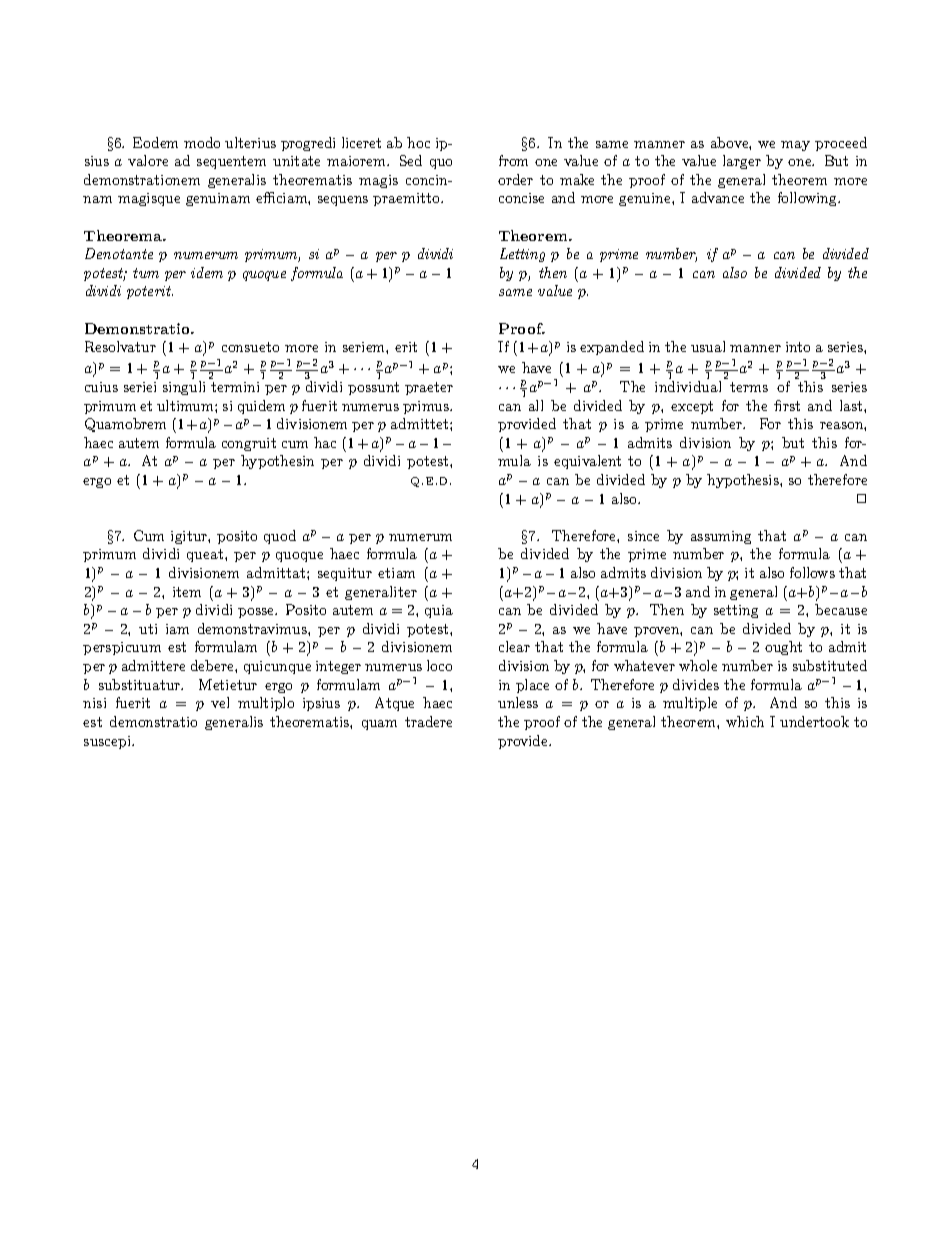 This page has height=1233, width=952. I want to click on terms, so click(749, 387).
